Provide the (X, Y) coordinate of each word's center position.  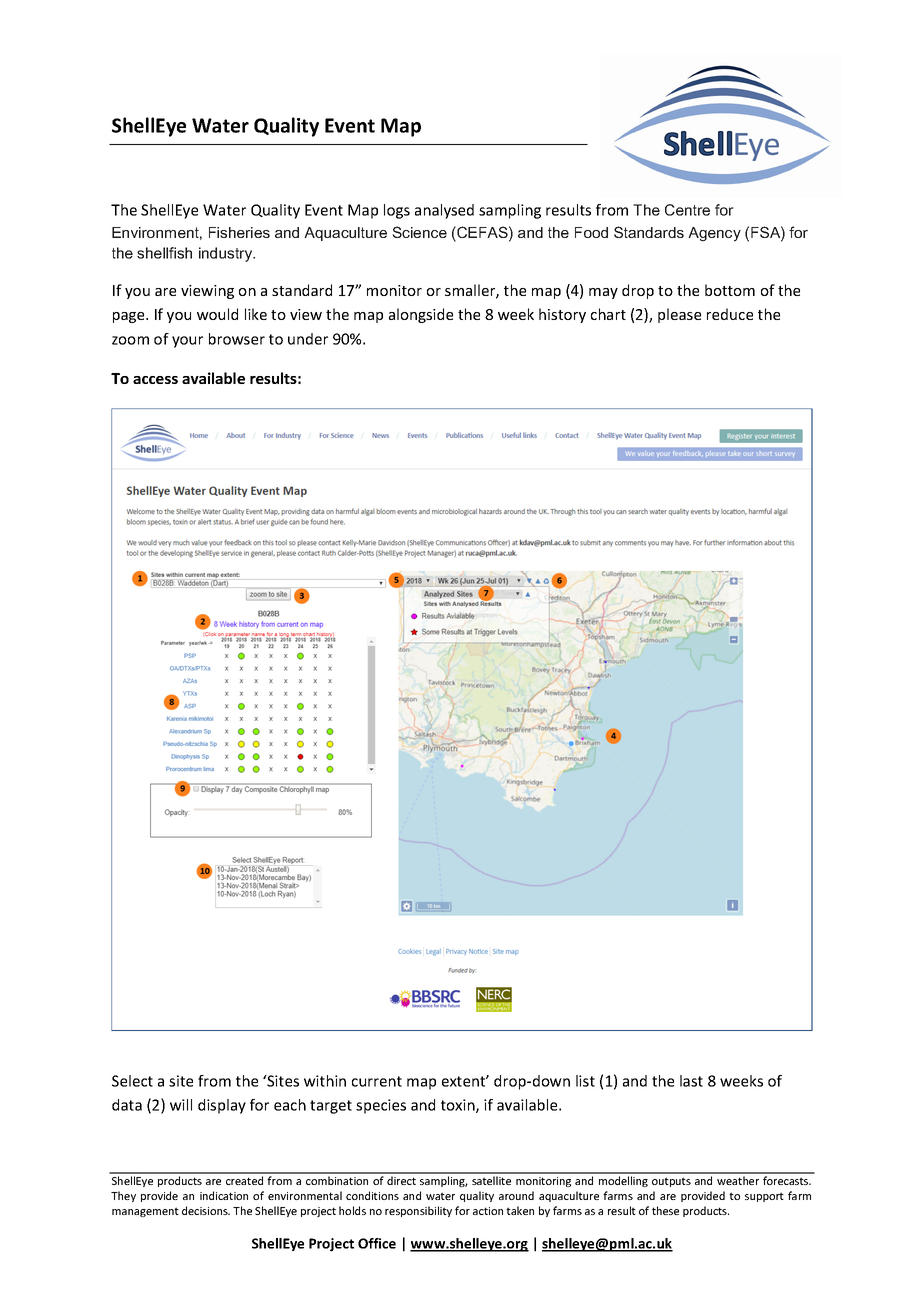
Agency (714, 234)
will (181, 1105)
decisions (206, 1210)
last (691, 1081)
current (377, 1081)
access (155, 380)
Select (132, 1081)
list (585, 1081)
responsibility (418, 1211)
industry (227, 254)
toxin (459, 1106)
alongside (421, 315)
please (679, 315)
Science (419, 232)
